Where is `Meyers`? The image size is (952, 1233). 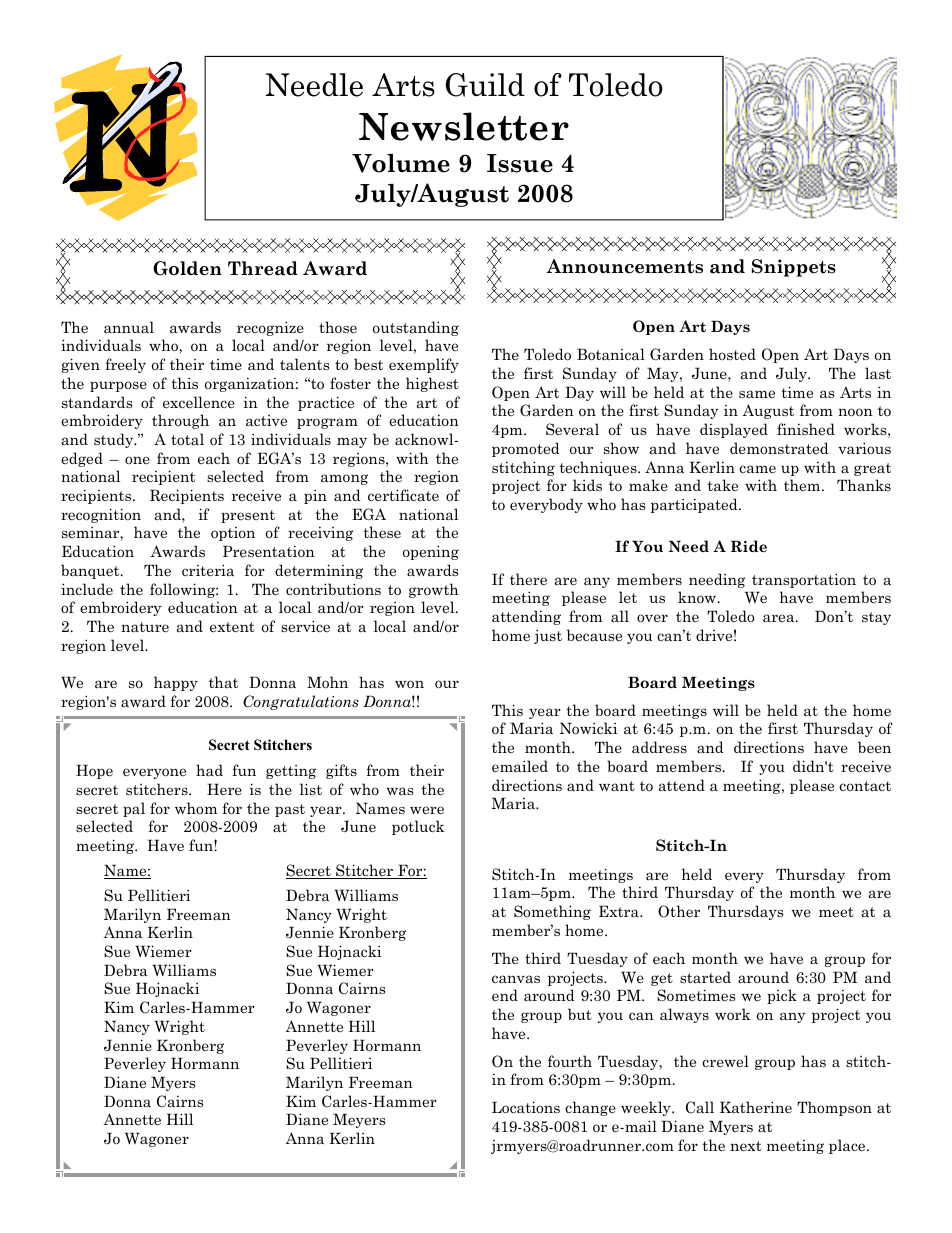
Meyers is located at coordinates (359, 1120).
